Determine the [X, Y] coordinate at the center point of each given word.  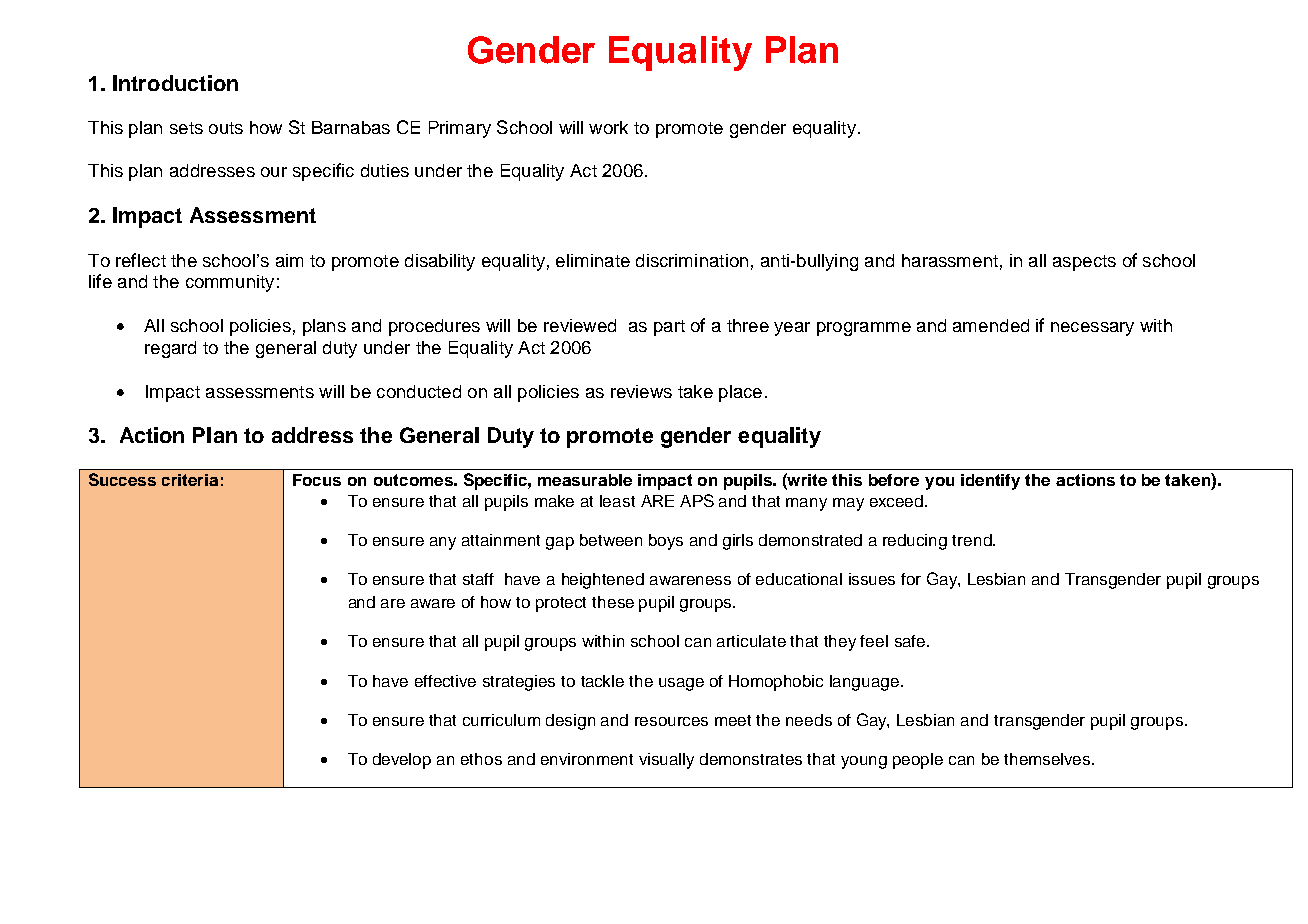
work [608, 127]
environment [587, 759]
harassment [950, 260]
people [918, 761]
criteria [190, 480]
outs [226, 128]
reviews [641, 391]
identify [990, 482]
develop [402, 761]
